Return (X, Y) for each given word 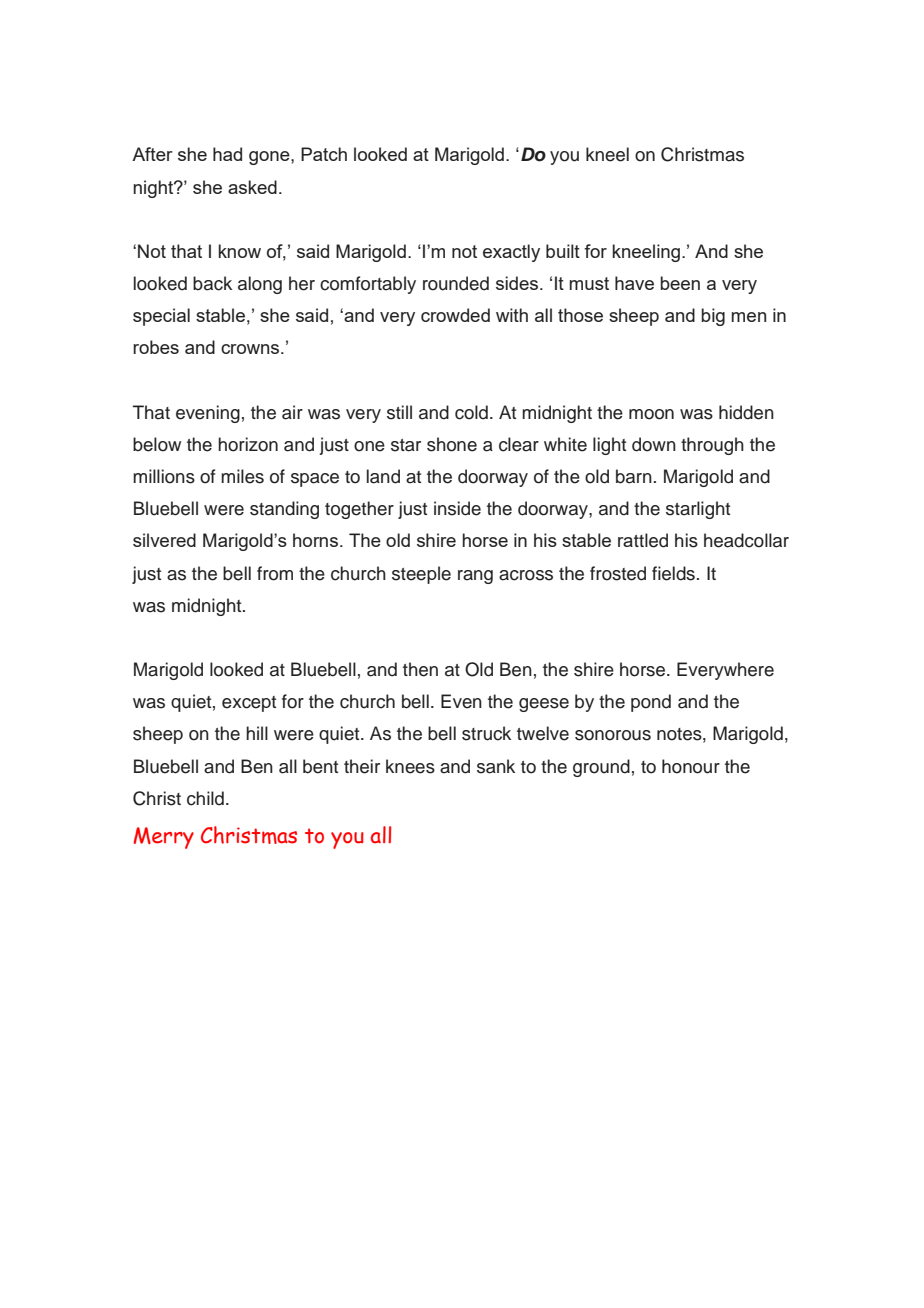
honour (691, 766)
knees (410, 766)
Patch (324, 154)
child (205, 798)
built (563, 251)
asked (252, 187)
